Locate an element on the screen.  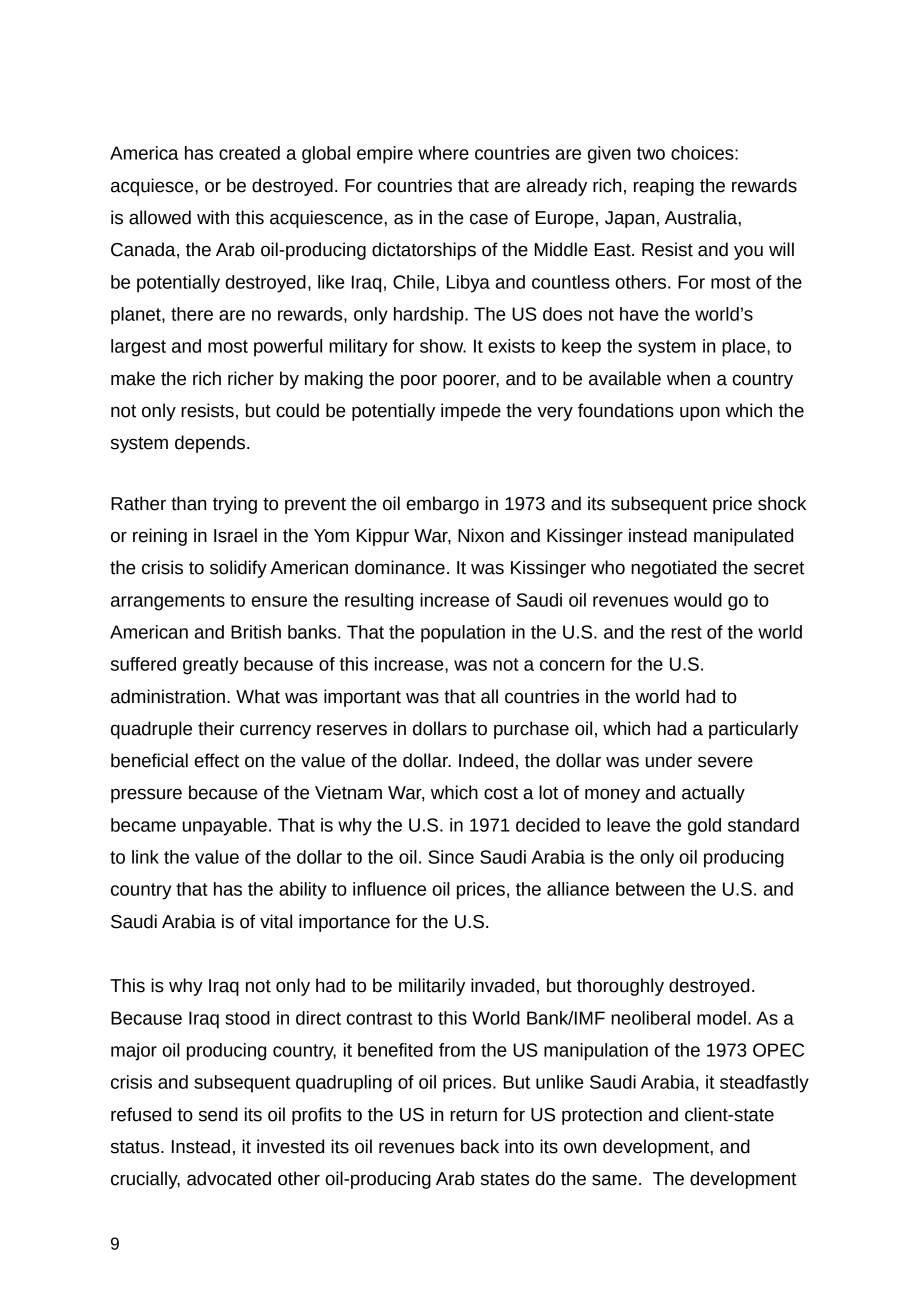
choices is located at coordinates (703, 153).
